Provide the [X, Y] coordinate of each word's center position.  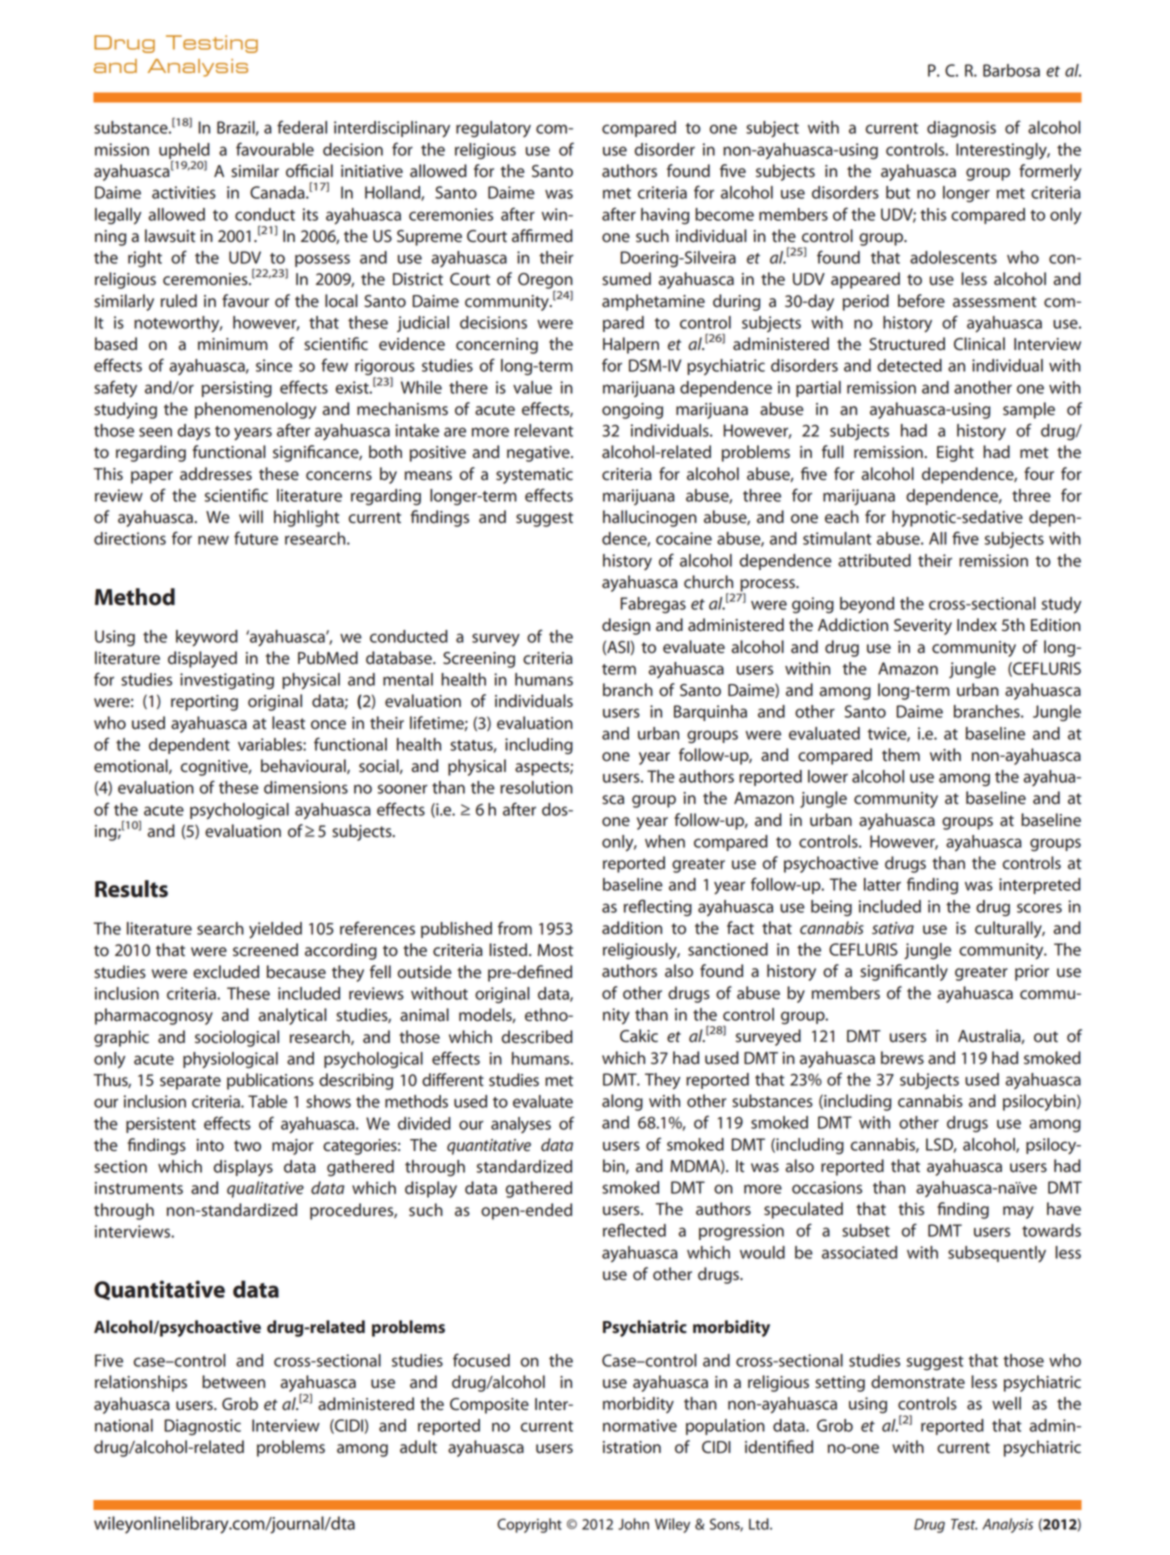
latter [882, 884]
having [665, 216]
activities [184, 192]
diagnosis [961, 129]
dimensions [306, 787]
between [233, 1382]
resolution [536, 787]
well [1006, 1403]
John [633, 1524]
